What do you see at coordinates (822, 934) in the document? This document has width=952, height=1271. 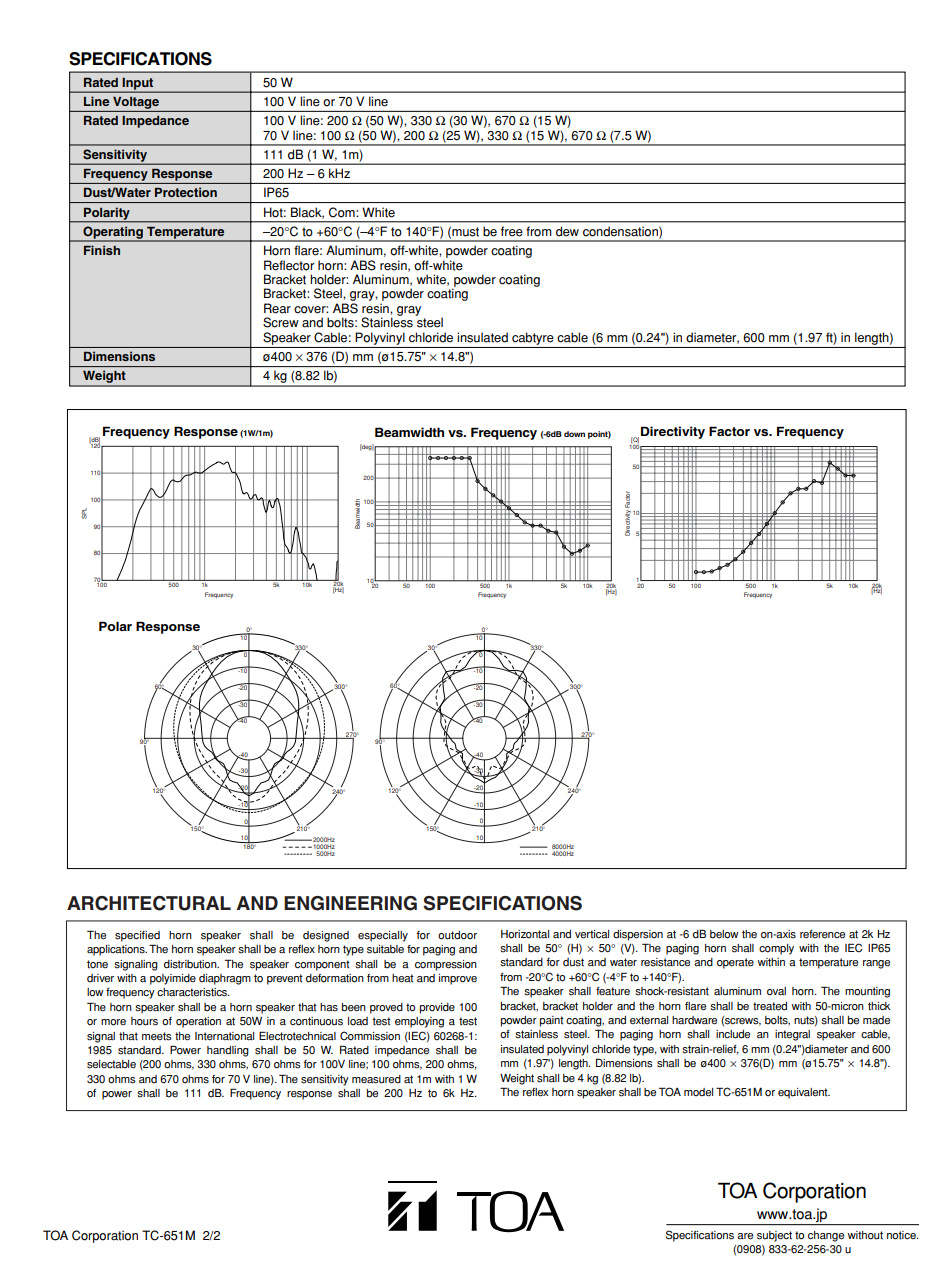 I see `reference` at bounding box center [822, 934].
